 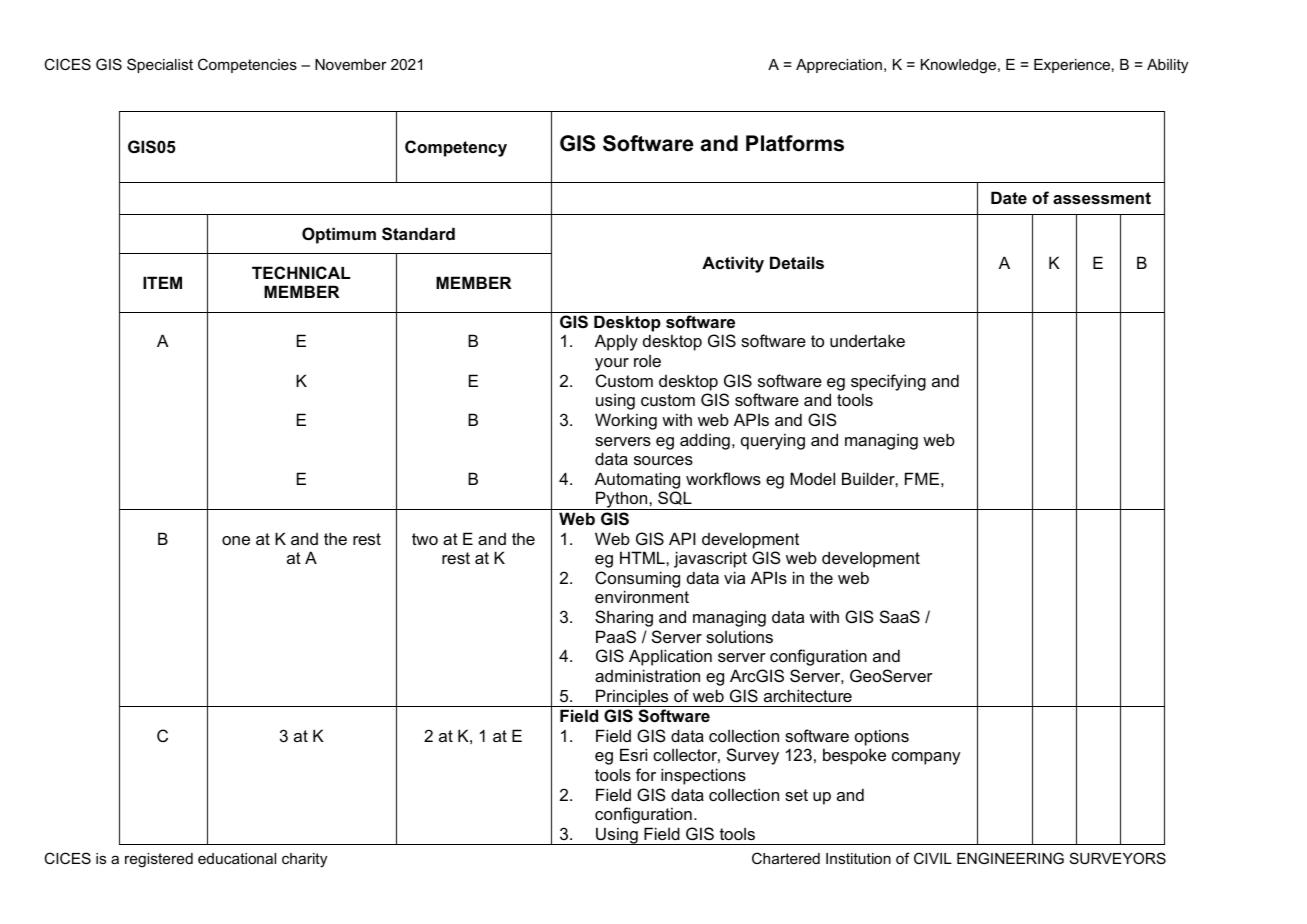 I want to click on Apply, so click(x=616, y=342).
